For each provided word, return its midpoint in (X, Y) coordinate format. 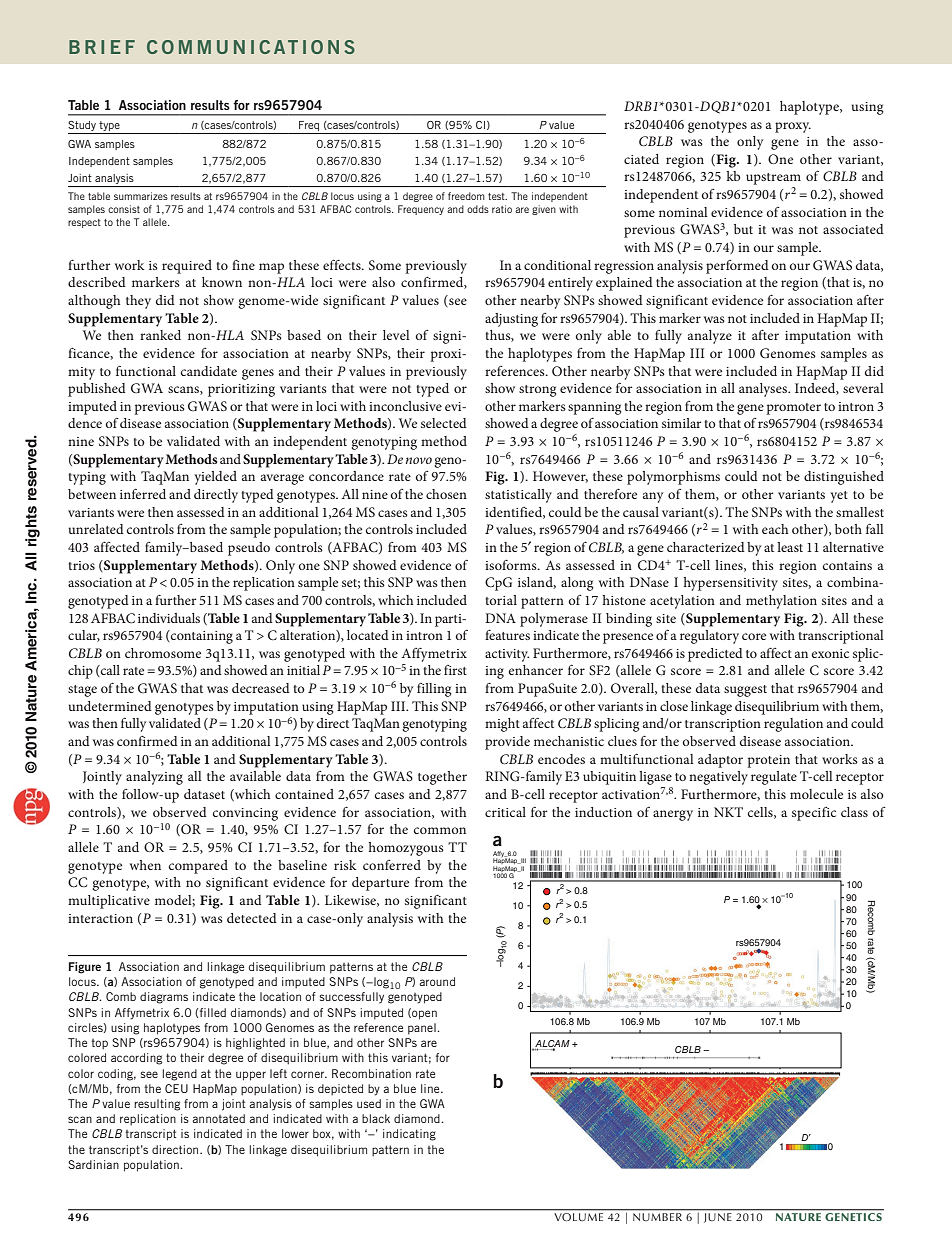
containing (201, 637)
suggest (745, 691)
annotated (218, 1118)
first (455, 670)
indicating (409, 1135)
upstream (773, 179)
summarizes (141, 196)
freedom (466, 196)
